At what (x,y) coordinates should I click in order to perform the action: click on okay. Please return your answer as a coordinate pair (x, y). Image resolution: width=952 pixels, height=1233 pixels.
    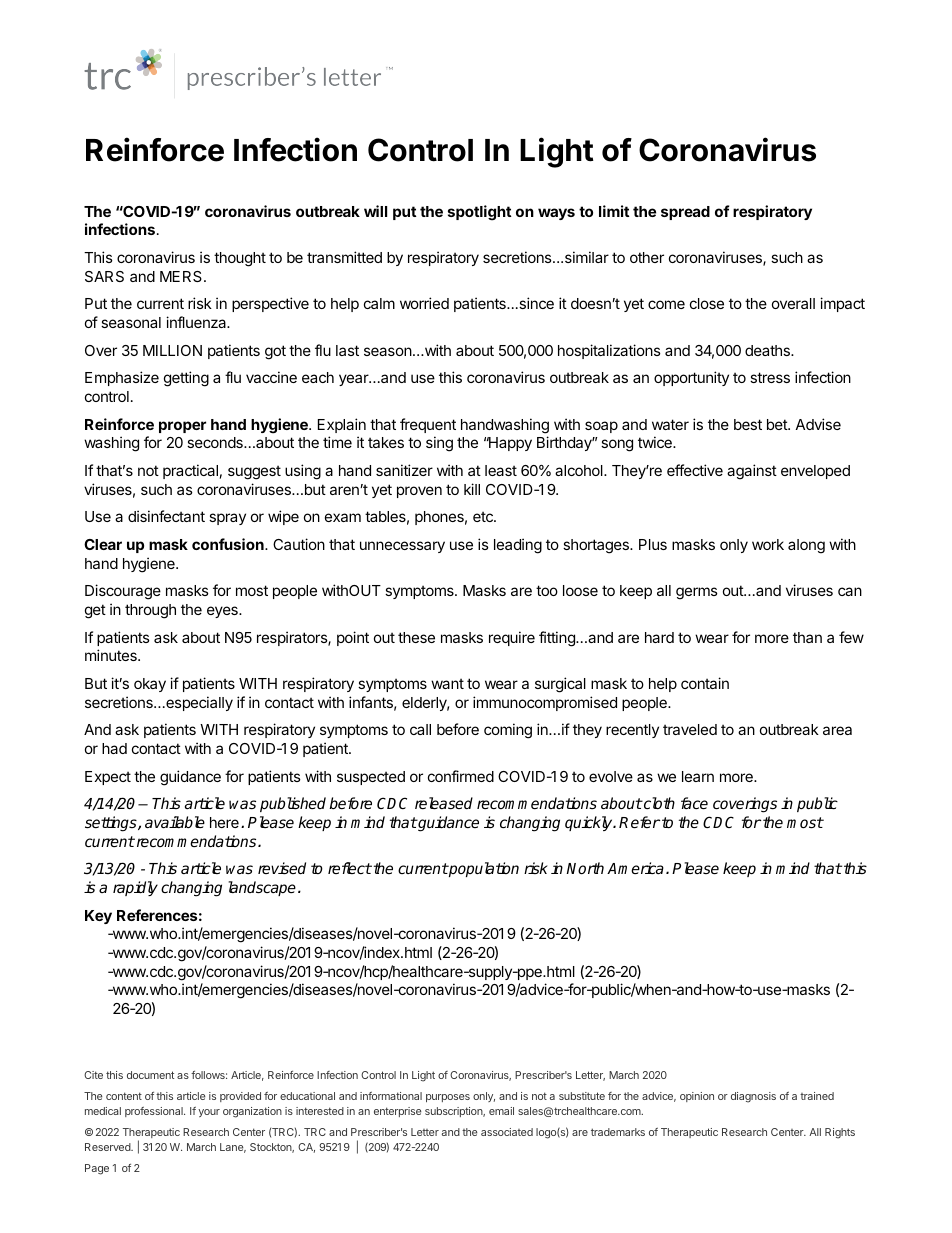
    Looking at the image, I should click on (150, 685).
